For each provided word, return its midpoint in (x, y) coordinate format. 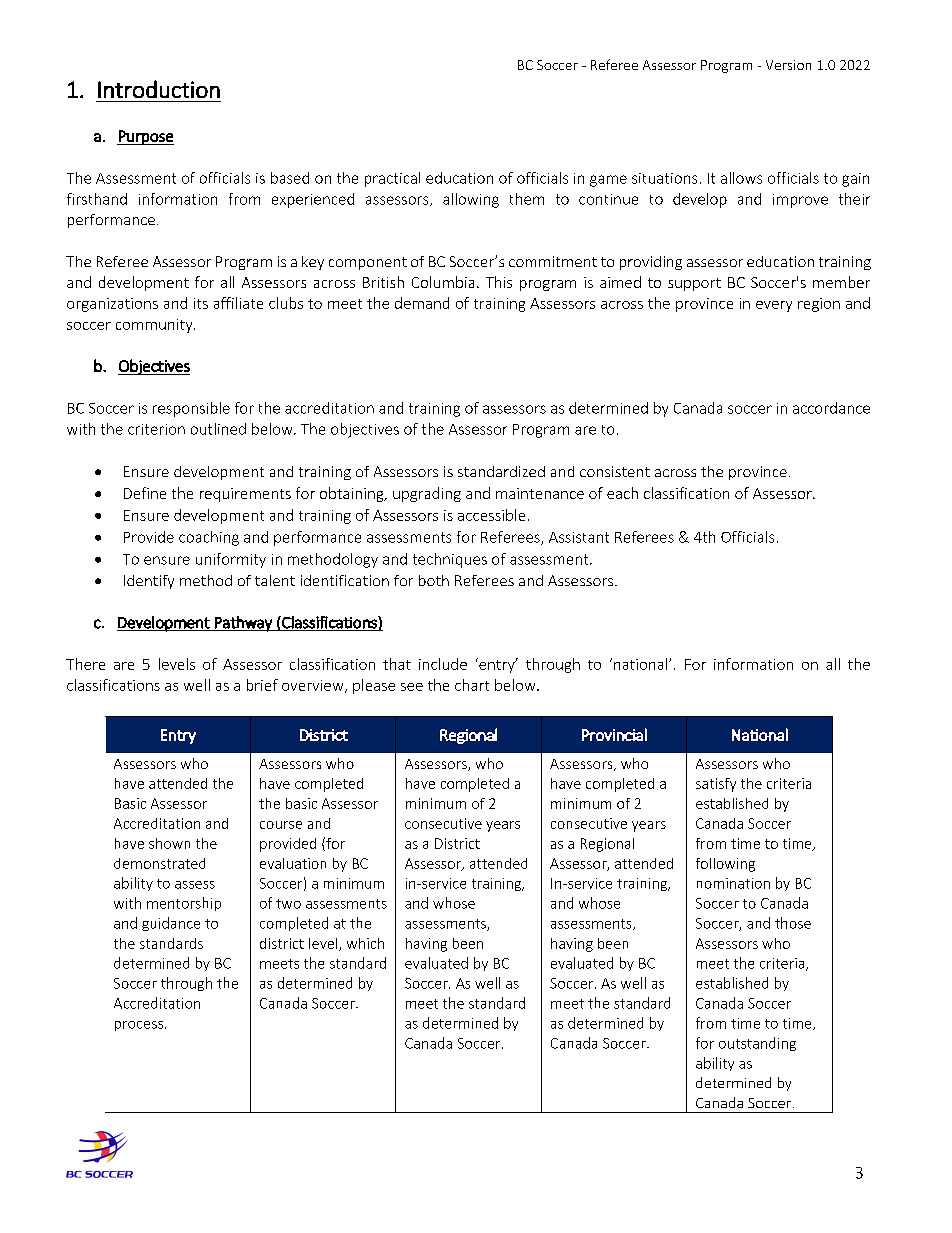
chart (472, 685)
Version (788, 65)
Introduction (159, 89)
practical (392, 179)
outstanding (757, 1044)
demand (422, 303)
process (139, 1026)
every (774, 306)
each (622, 493)
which (365, 943)
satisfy (716, 785)
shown (169, 843)
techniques (450, 560)
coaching (209, 538)
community (155, 326)
